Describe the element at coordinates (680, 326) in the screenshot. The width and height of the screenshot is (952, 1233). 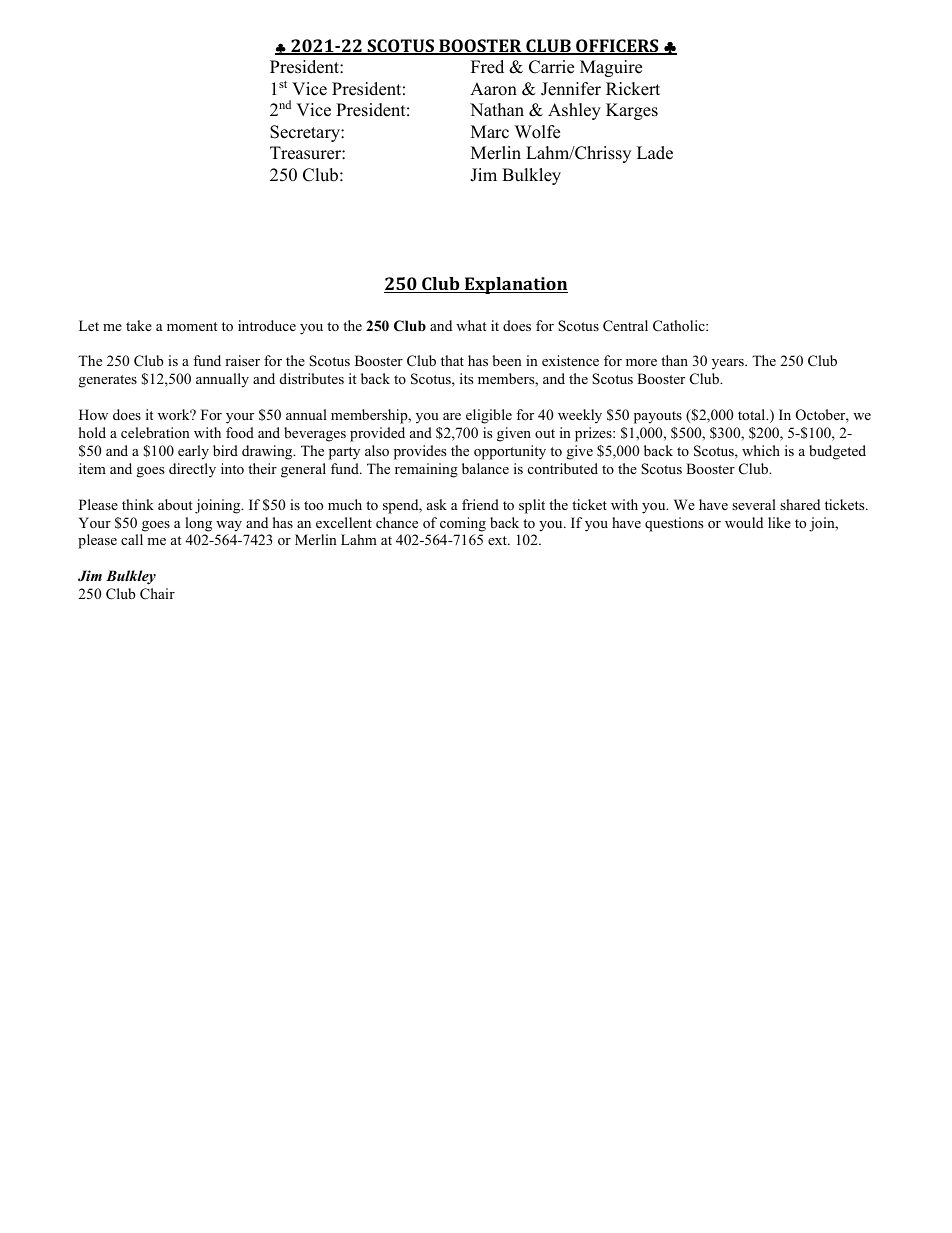
I see `Catholic` at that location.
